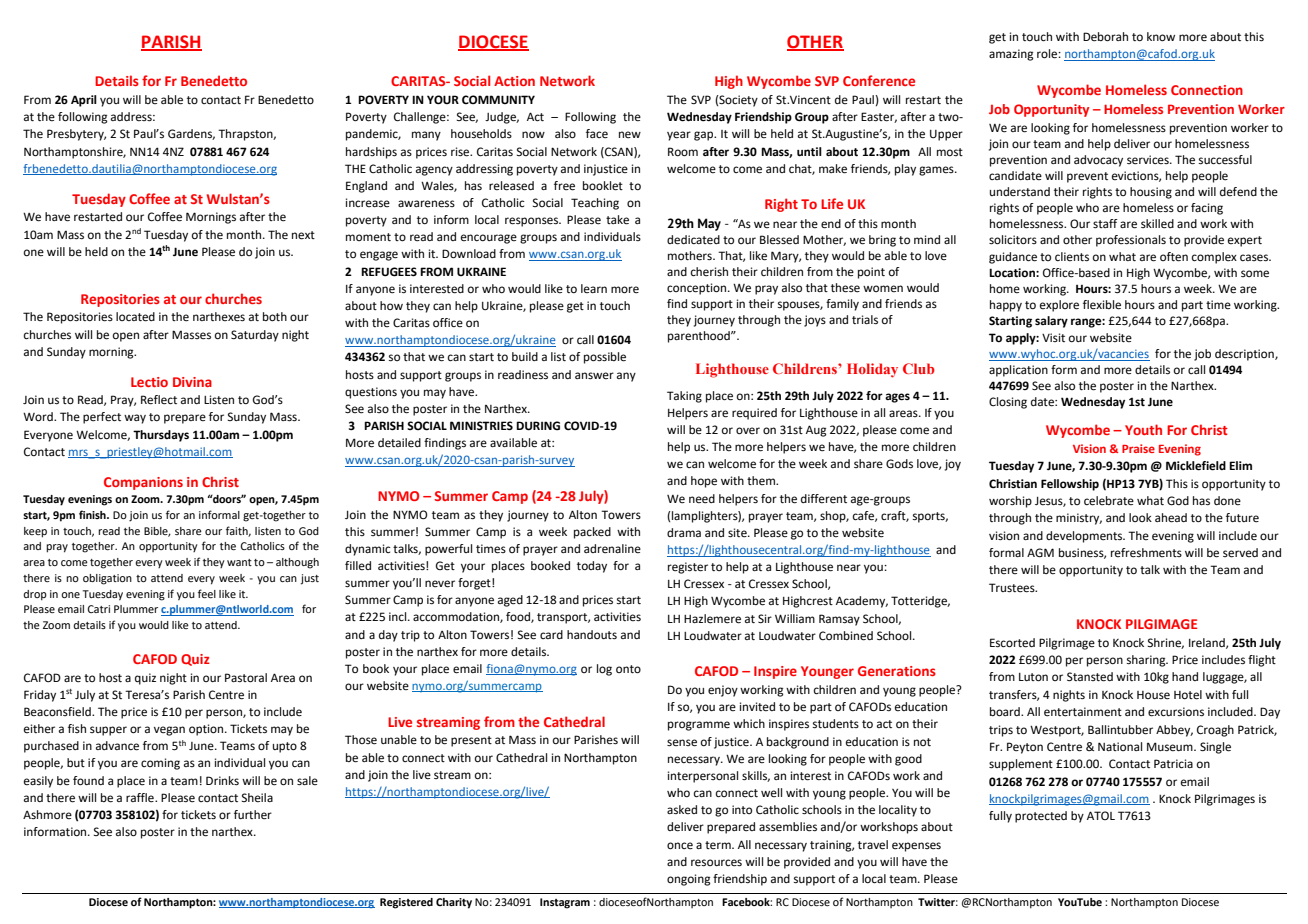  Describe the element at coordinates (514, 81) in the document. I see `Action` at that location.
